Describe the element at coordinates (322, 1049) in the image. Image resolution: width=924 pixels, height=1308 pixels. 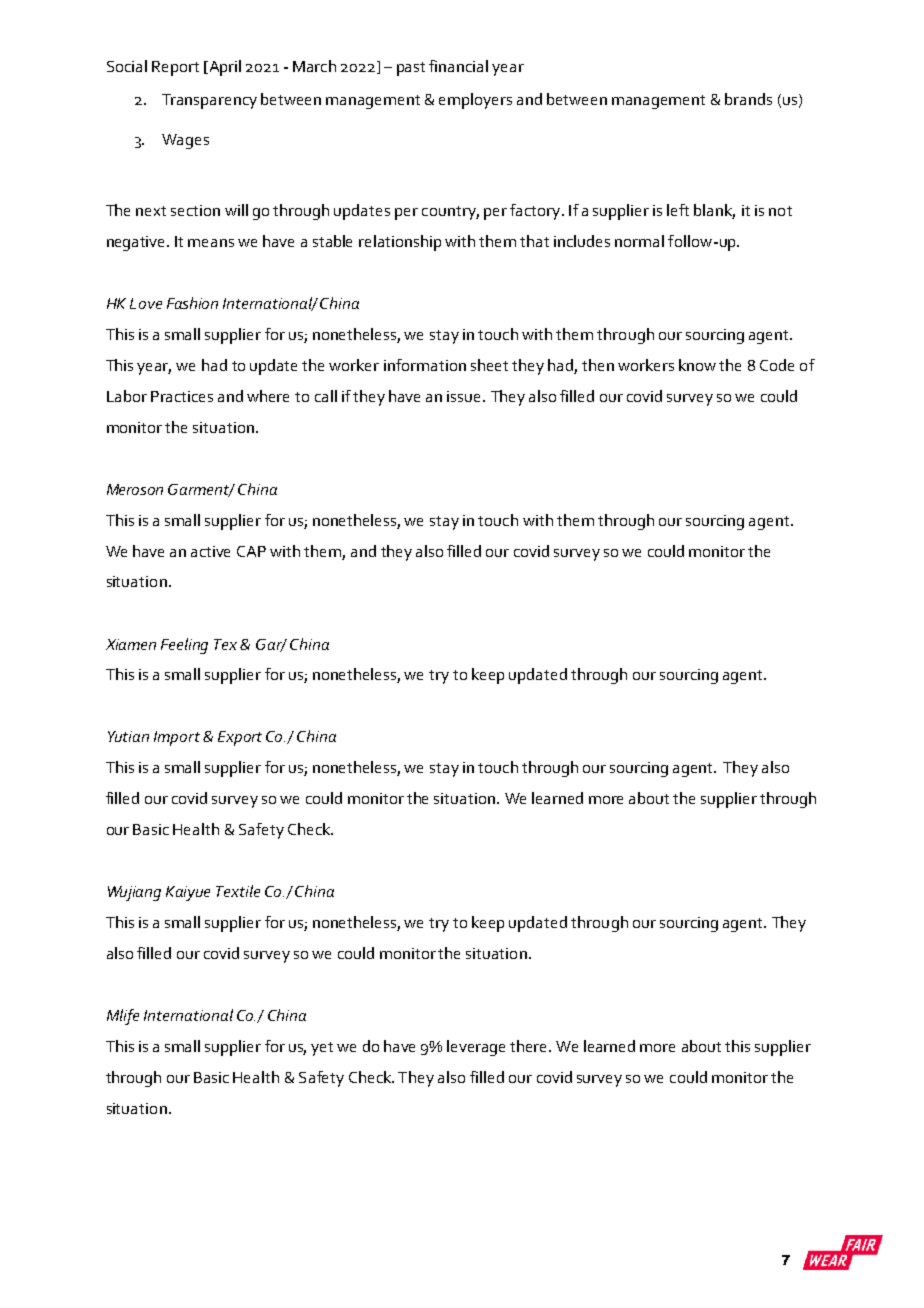
I see `yet` at that location.
